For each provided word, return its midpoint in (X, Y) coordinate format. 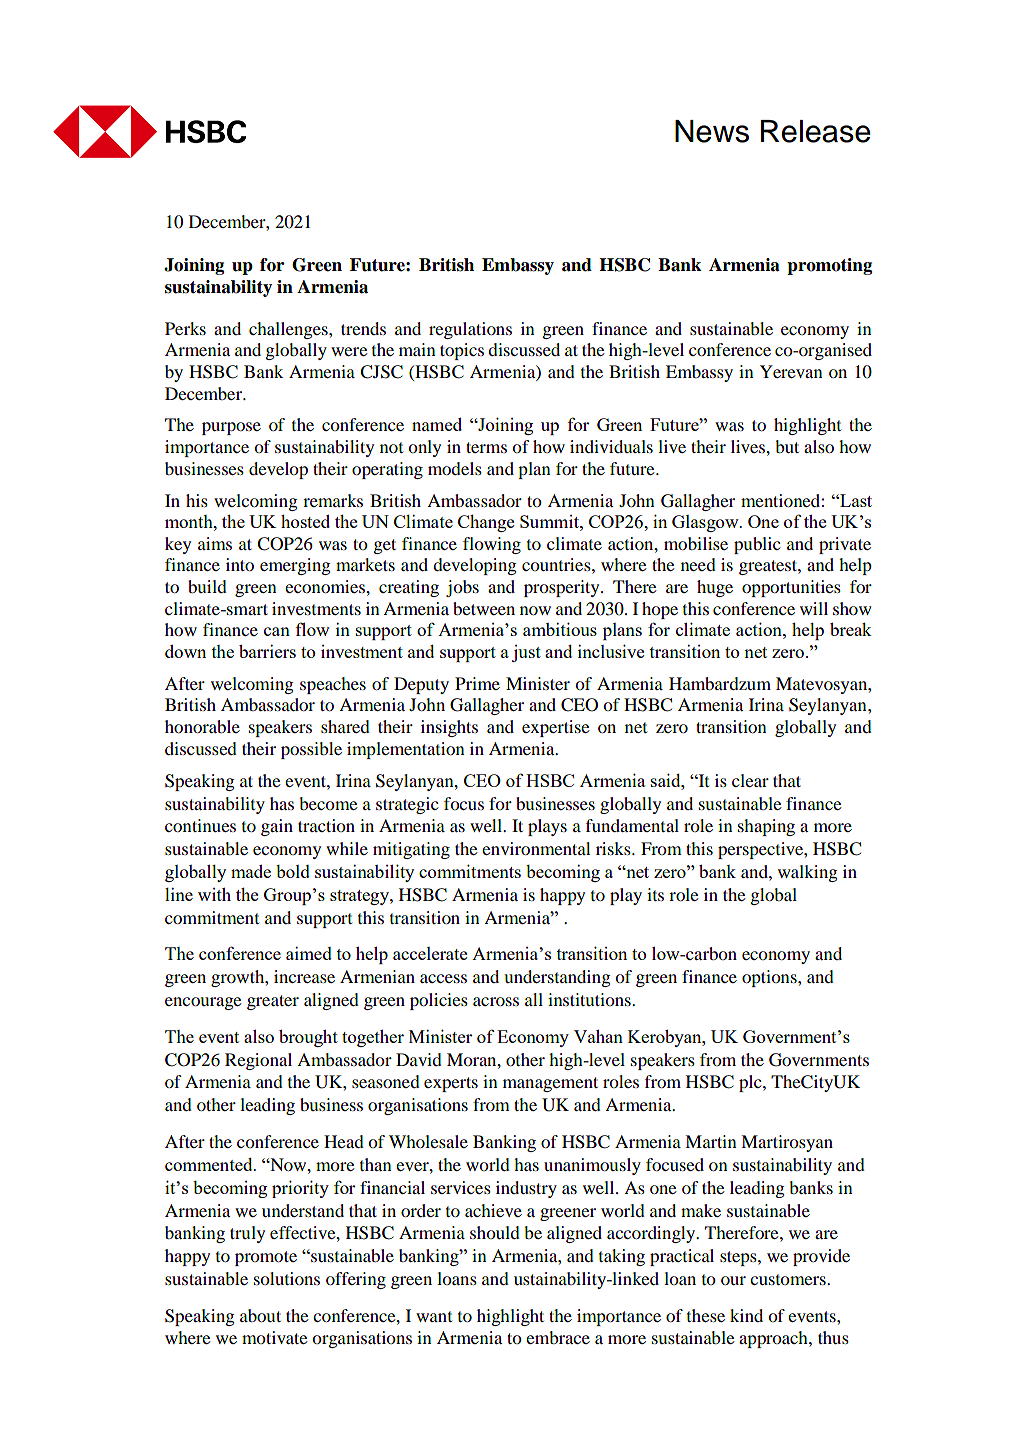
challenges (289, 330)
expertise (556, 728)
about (260, 1315)
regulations (470, 330)
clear (750, 780)
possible (311, 750)
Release (816, 131)
